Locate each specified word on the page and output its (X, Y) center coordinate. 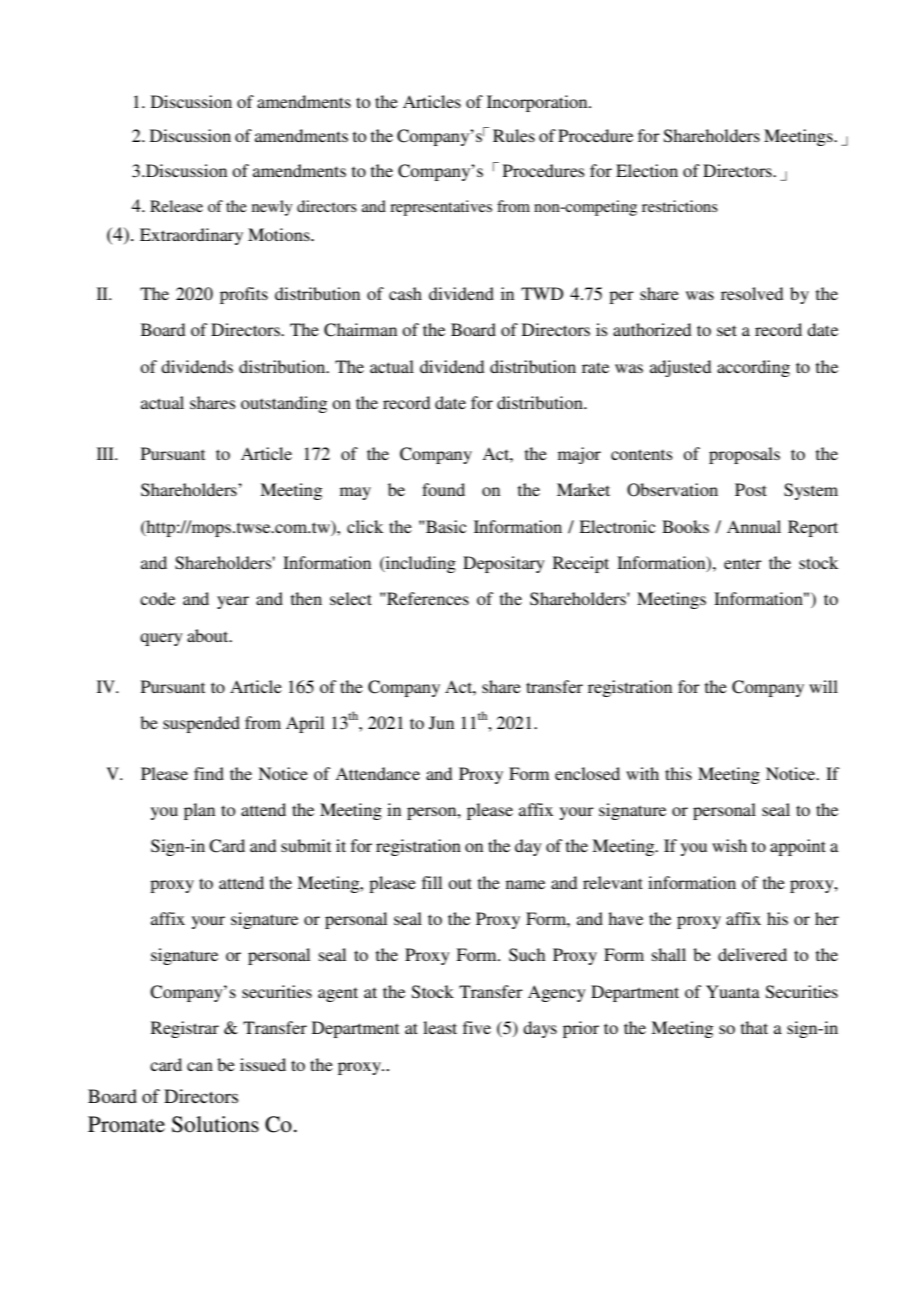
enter (743, 563)
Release (176, 206)
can (200, 1066)
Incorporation (538, 103)
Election (647, 170)
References (427, 598)
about (209, 635)
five (477, 1027)
